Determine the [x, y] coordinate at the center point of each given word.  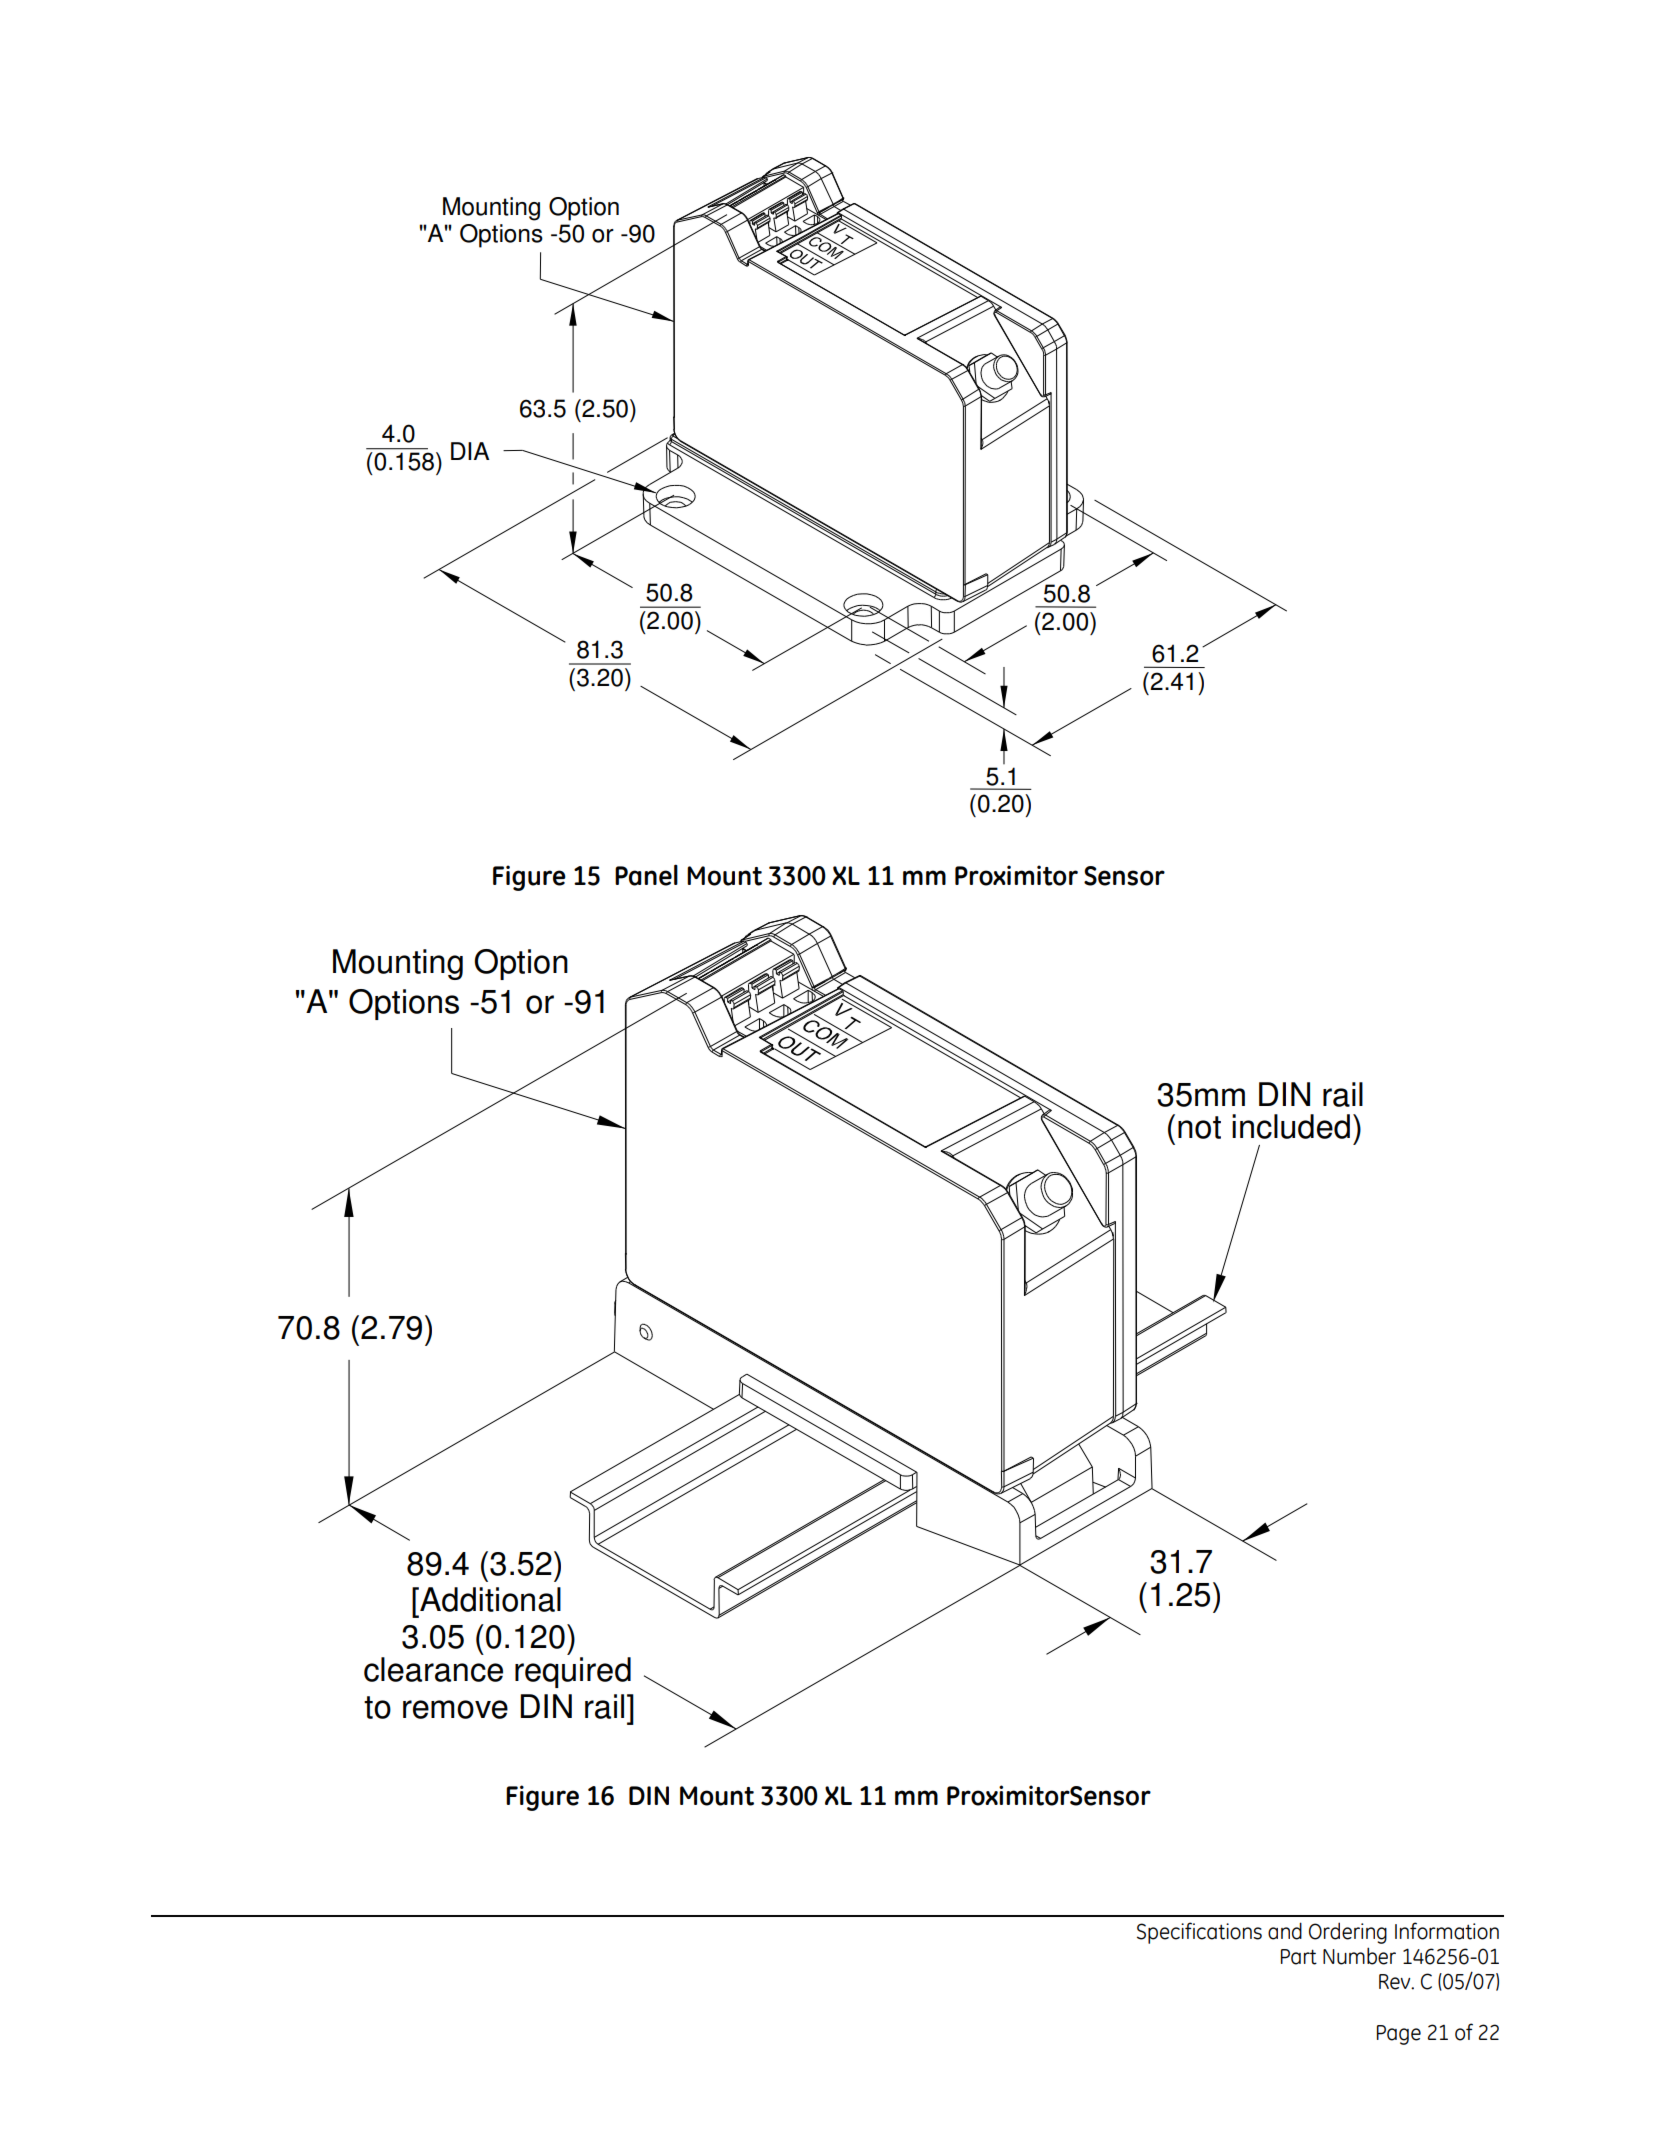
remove [455, 1709]
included [1291, 1126]
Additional [489, 1599]
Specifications [1199, 1933]
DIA [470, 451]
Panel [646, 875]
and [1285, 1931]
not [1199, 1127]
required [573, 1672]
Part [1299, 1957]
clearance [433, 1669]
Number [1359, 1956]
